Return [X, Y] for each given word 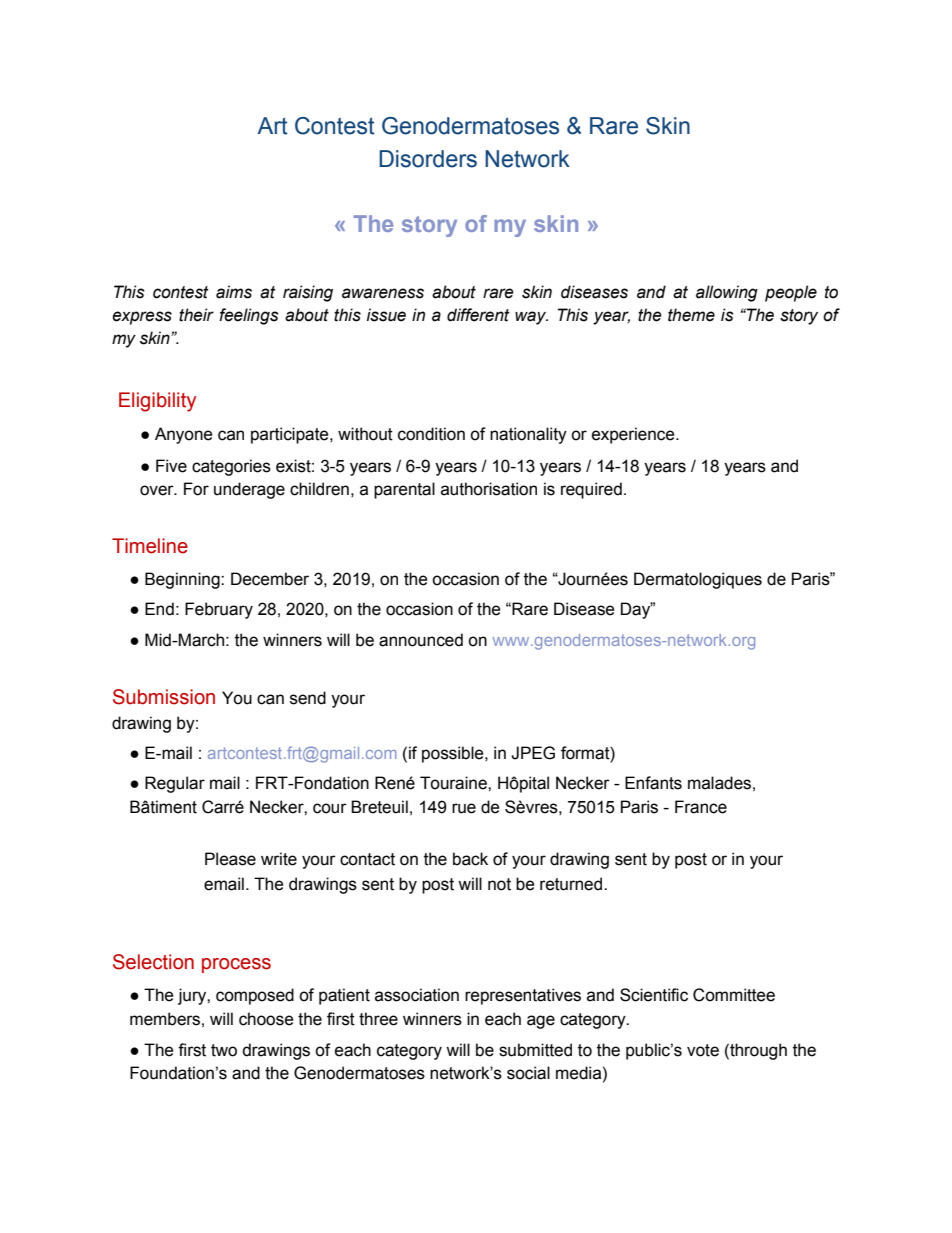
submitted [535, 1050]
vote [703, 1050]
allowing [727, 293]
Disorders [428, 159]
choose [266, 1019]
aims [234, 292]
